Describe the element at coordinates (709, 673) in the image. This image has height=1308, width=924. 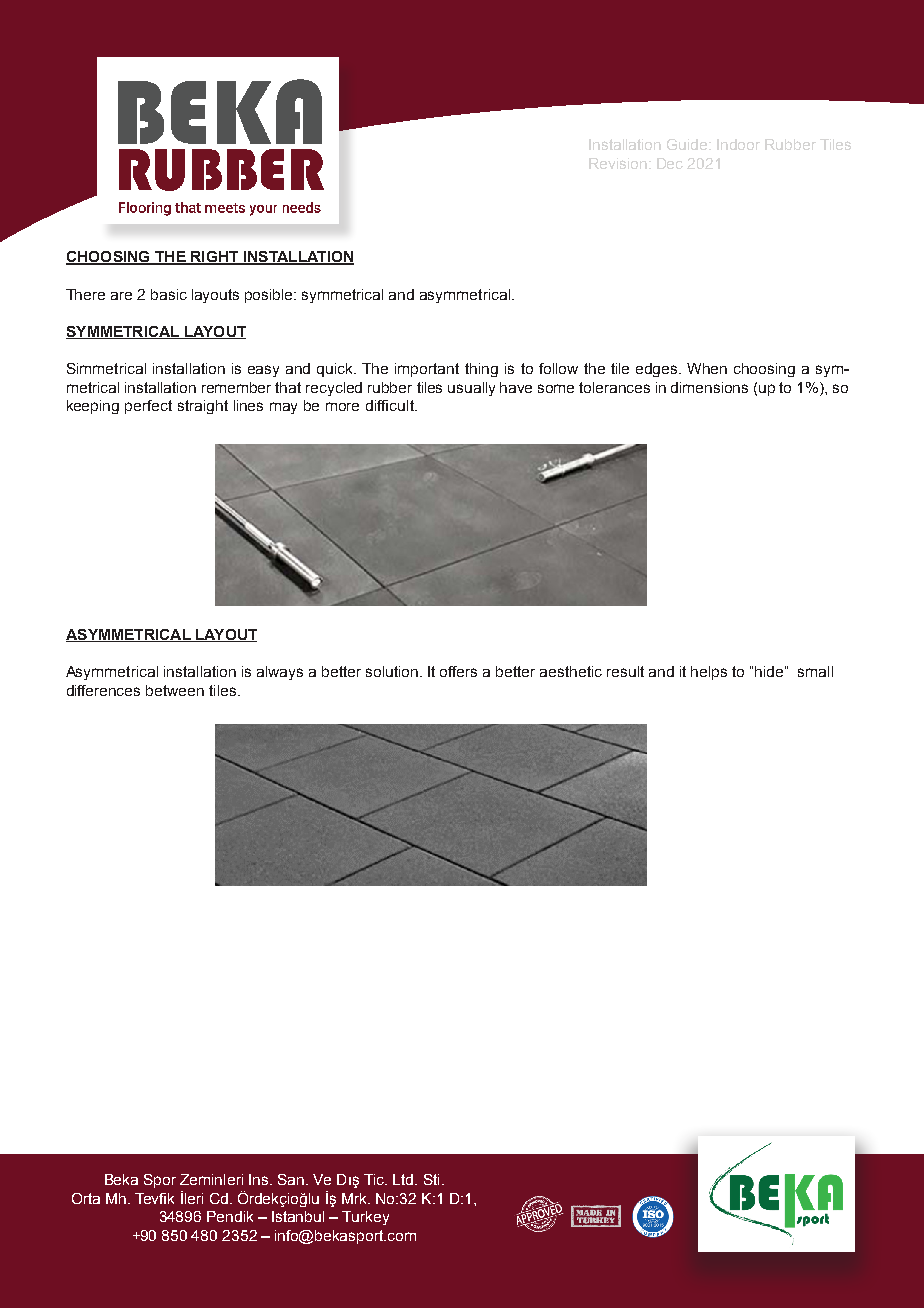
I see `helps` at that location.
